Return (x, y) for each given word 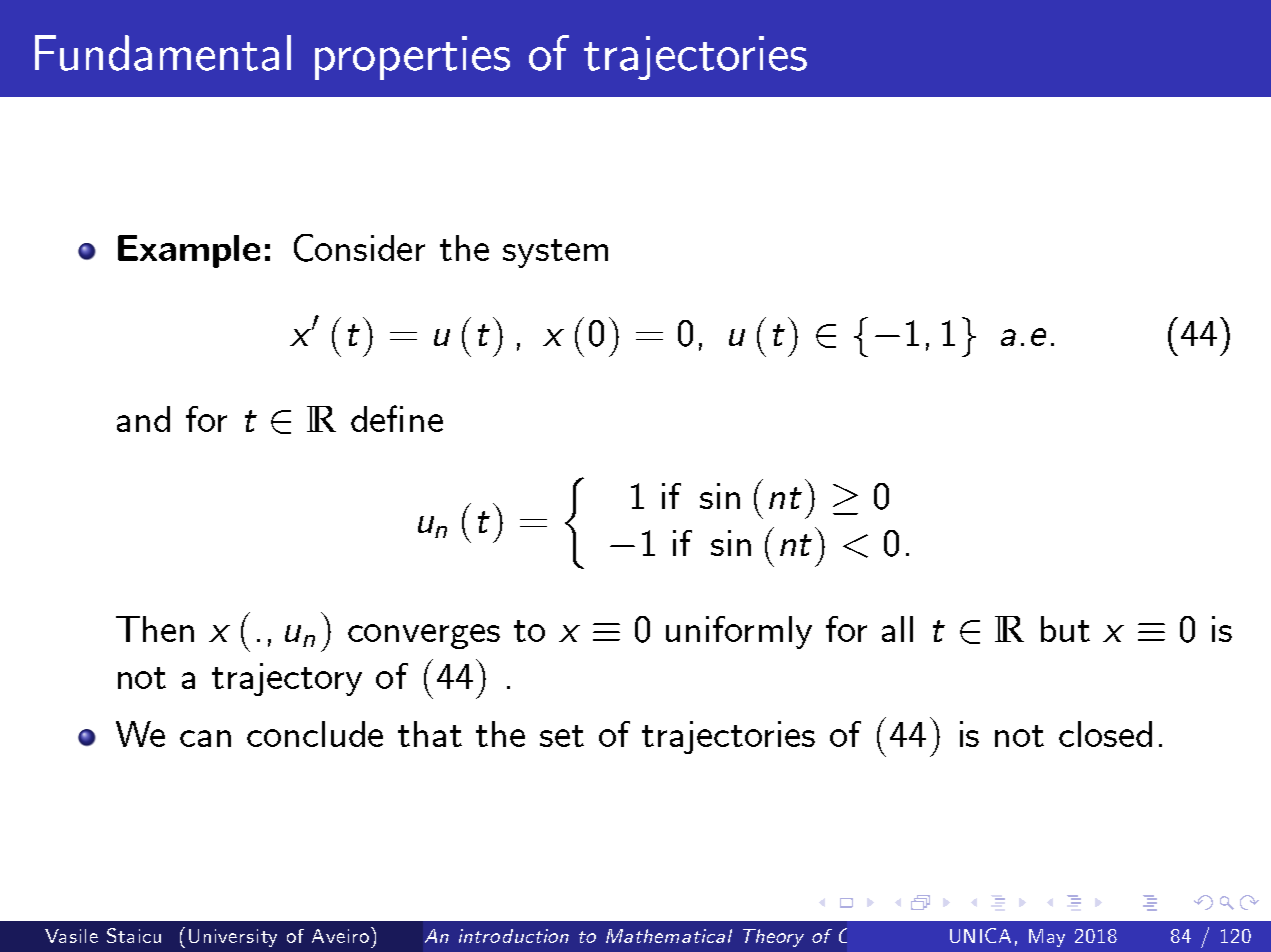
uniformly (739, 632)
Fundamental (163, 53)
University (233, 938)
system (555, 253)
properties (412, 58)
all (897, 629)
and (143, 419)
